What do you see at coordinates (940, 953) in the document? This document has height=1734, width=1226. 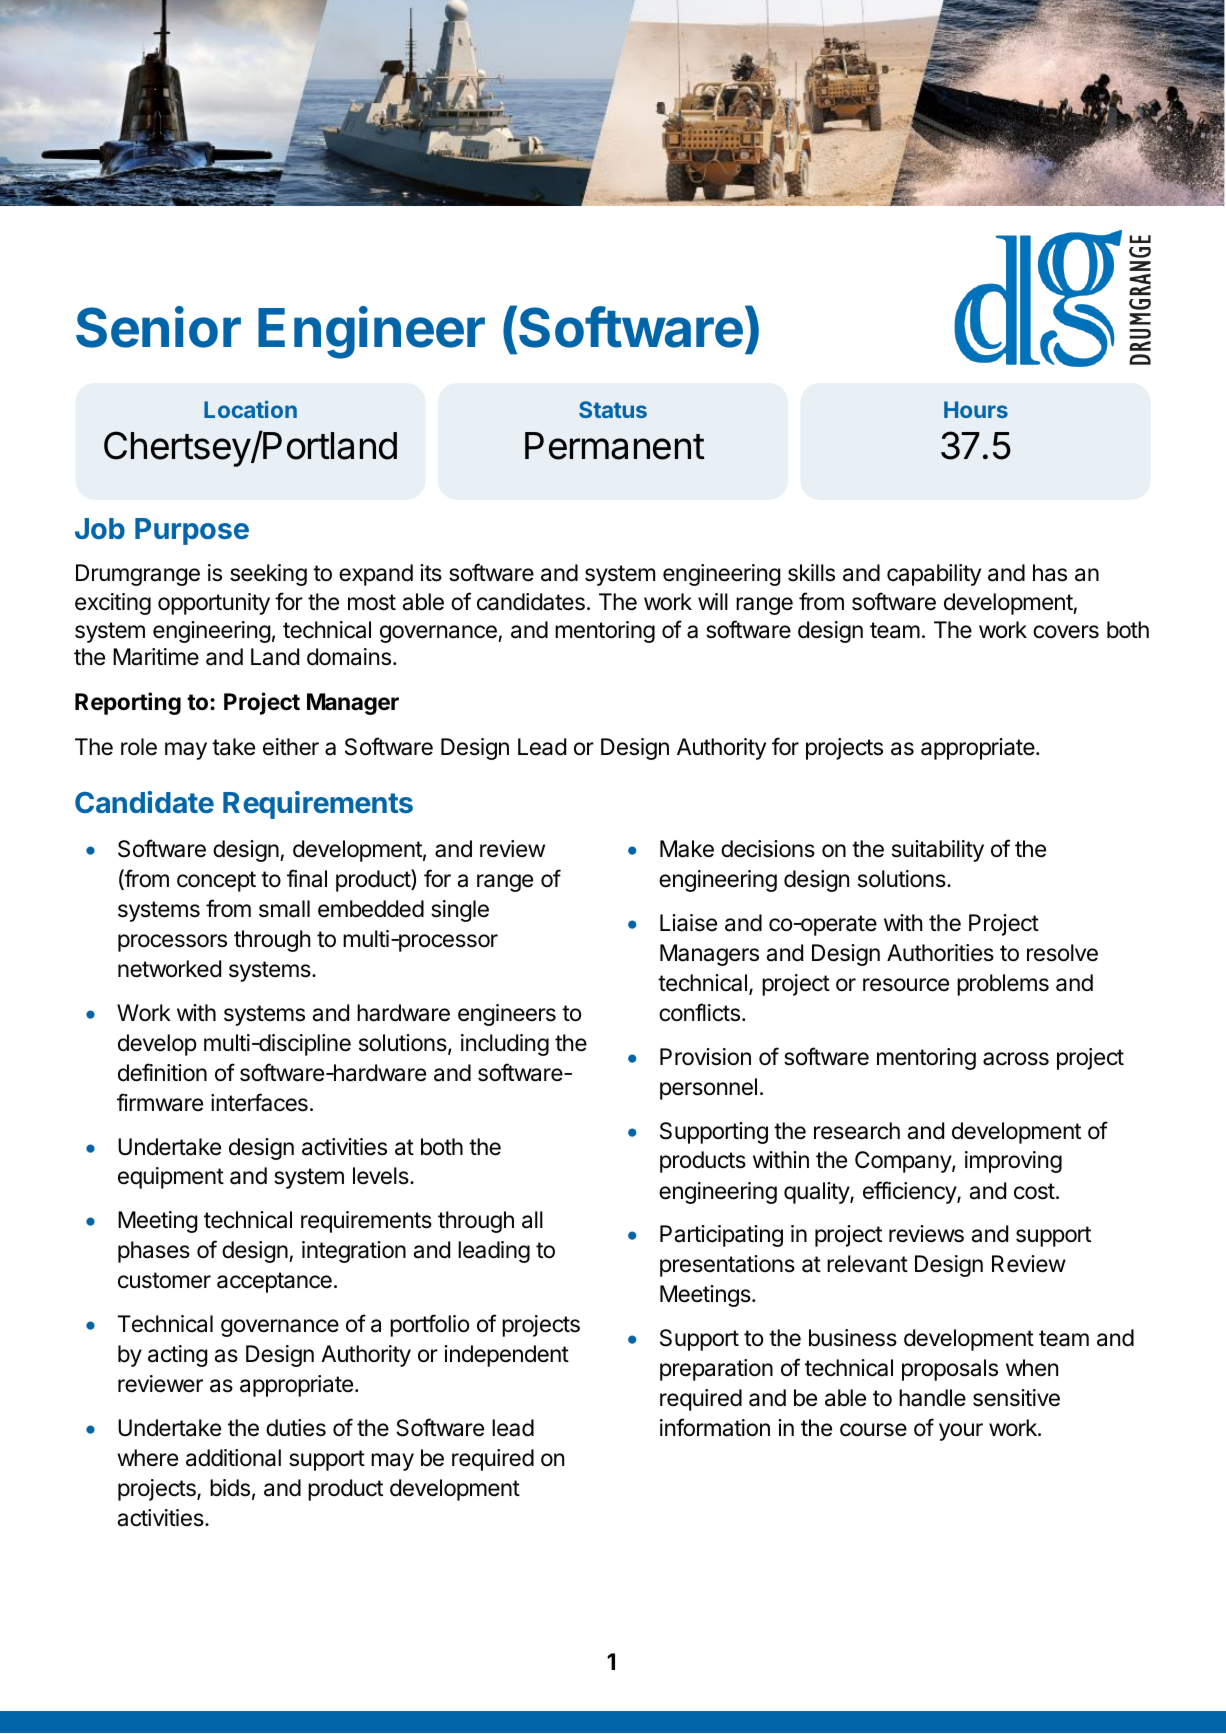 I see `Authorities` at bounding box center [940, 953].
